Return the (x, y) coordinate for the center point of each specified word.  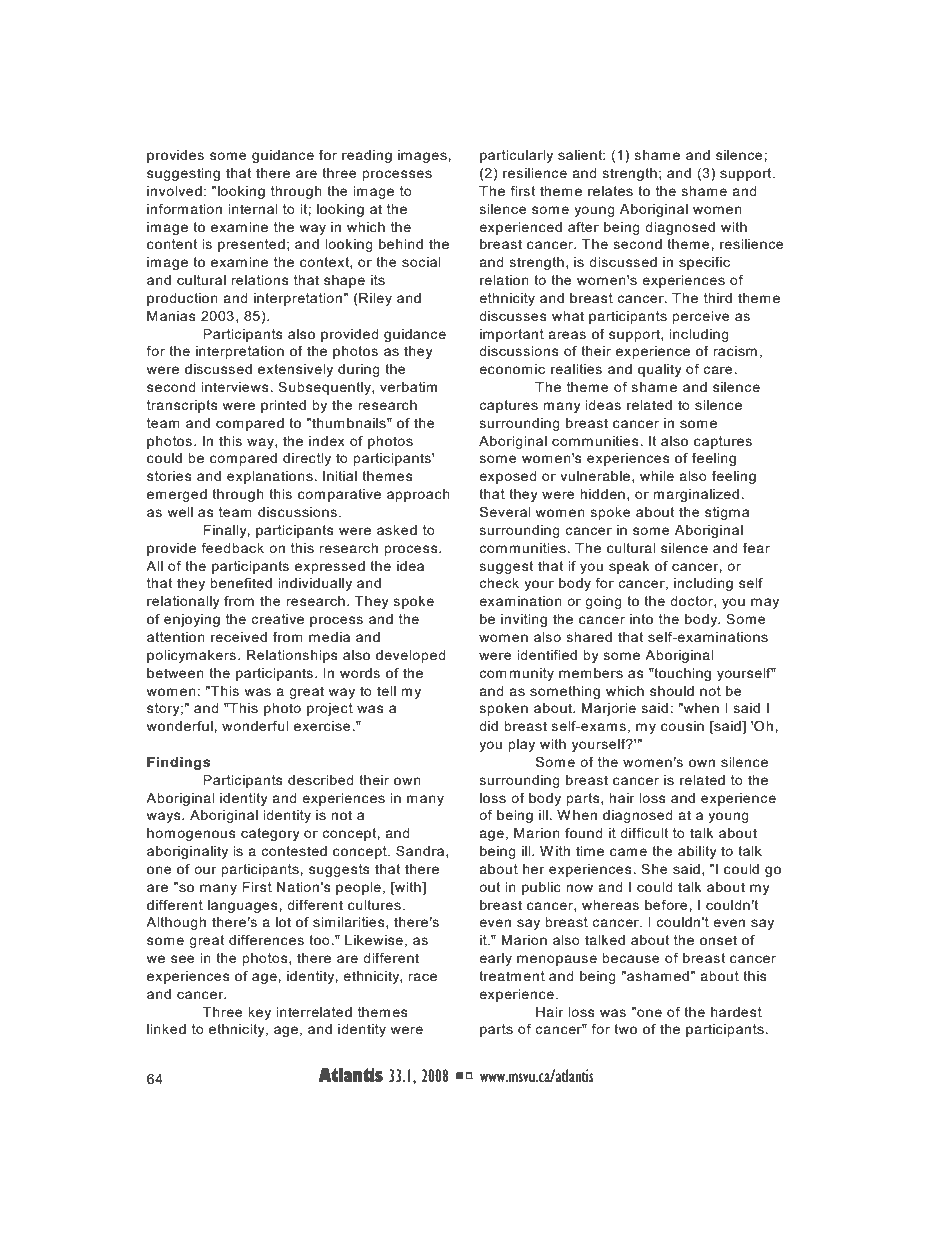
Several (505, 512)
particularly (516, 156)
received (239, 637)
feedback (232, 548)
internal (253, 209)
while (657, 476)
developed (411, 656)
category (270, 834)
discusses (513, 316)
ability (697, 852)
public (541, 888)
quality (660, 370)
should (672, 691)
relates (610, 191)
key (259, 1013)
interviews (235, 387)
